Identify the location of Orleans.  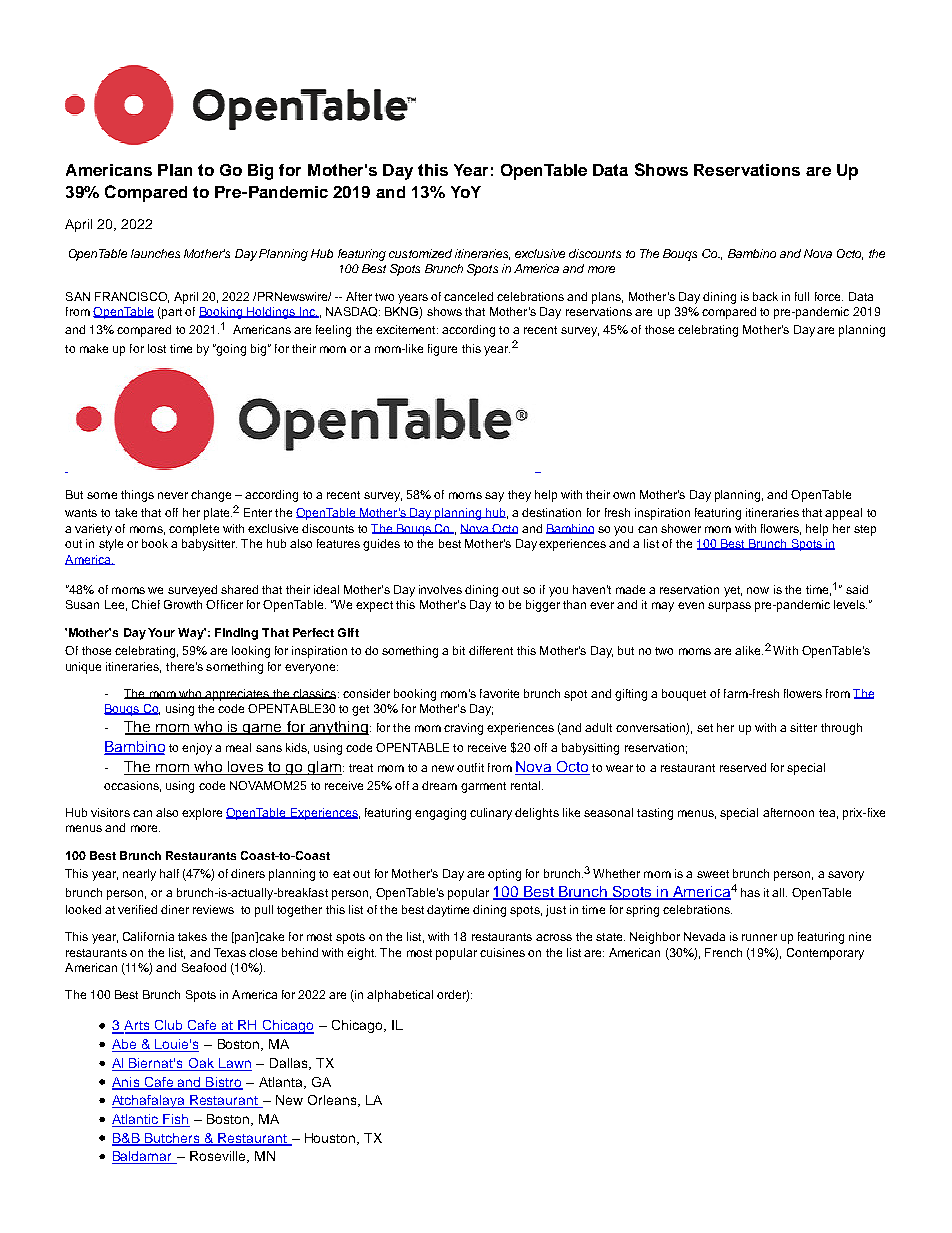
(333, 1101).
